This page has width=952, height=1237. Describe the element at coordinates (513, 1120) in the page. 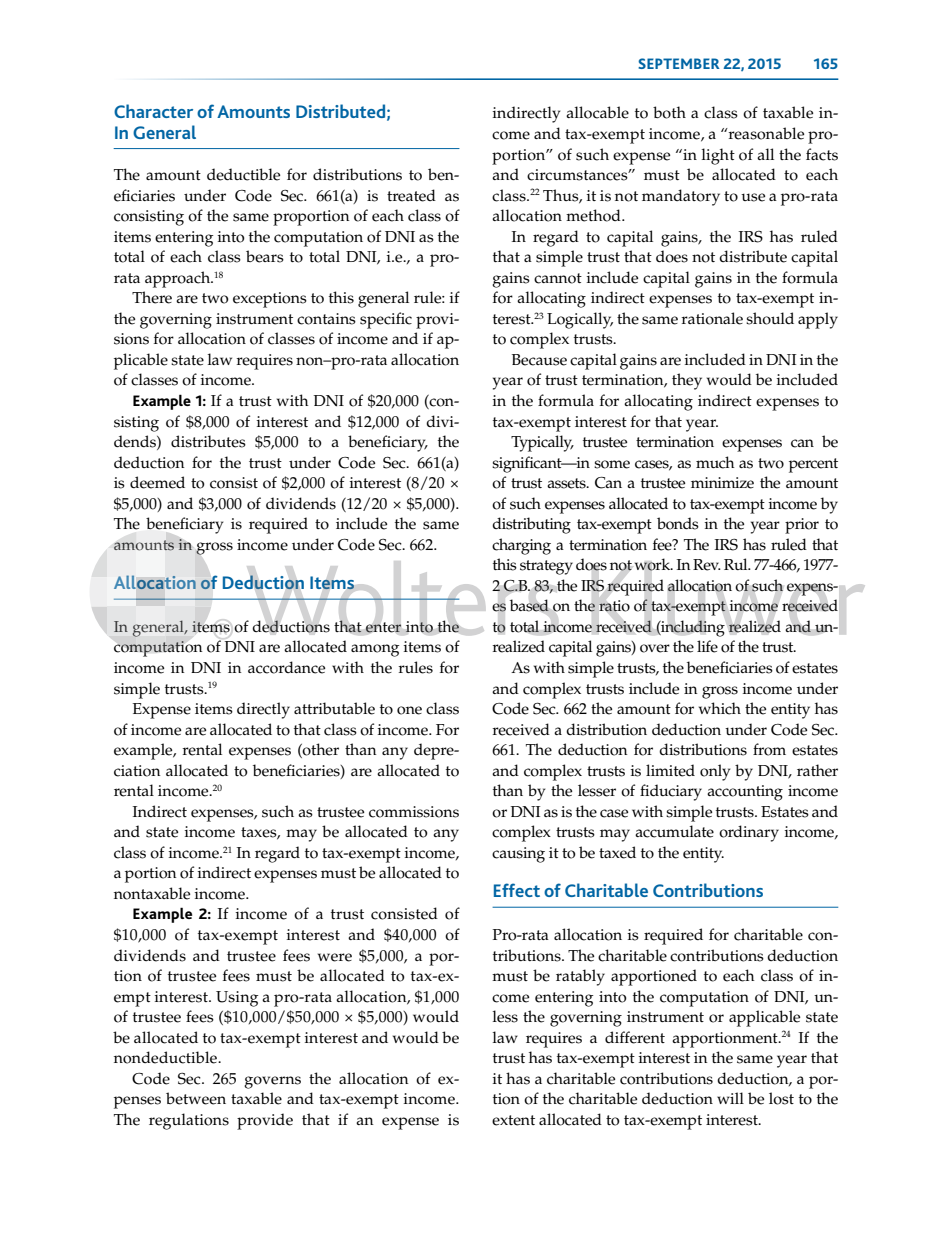

I see `extent` at that location.
